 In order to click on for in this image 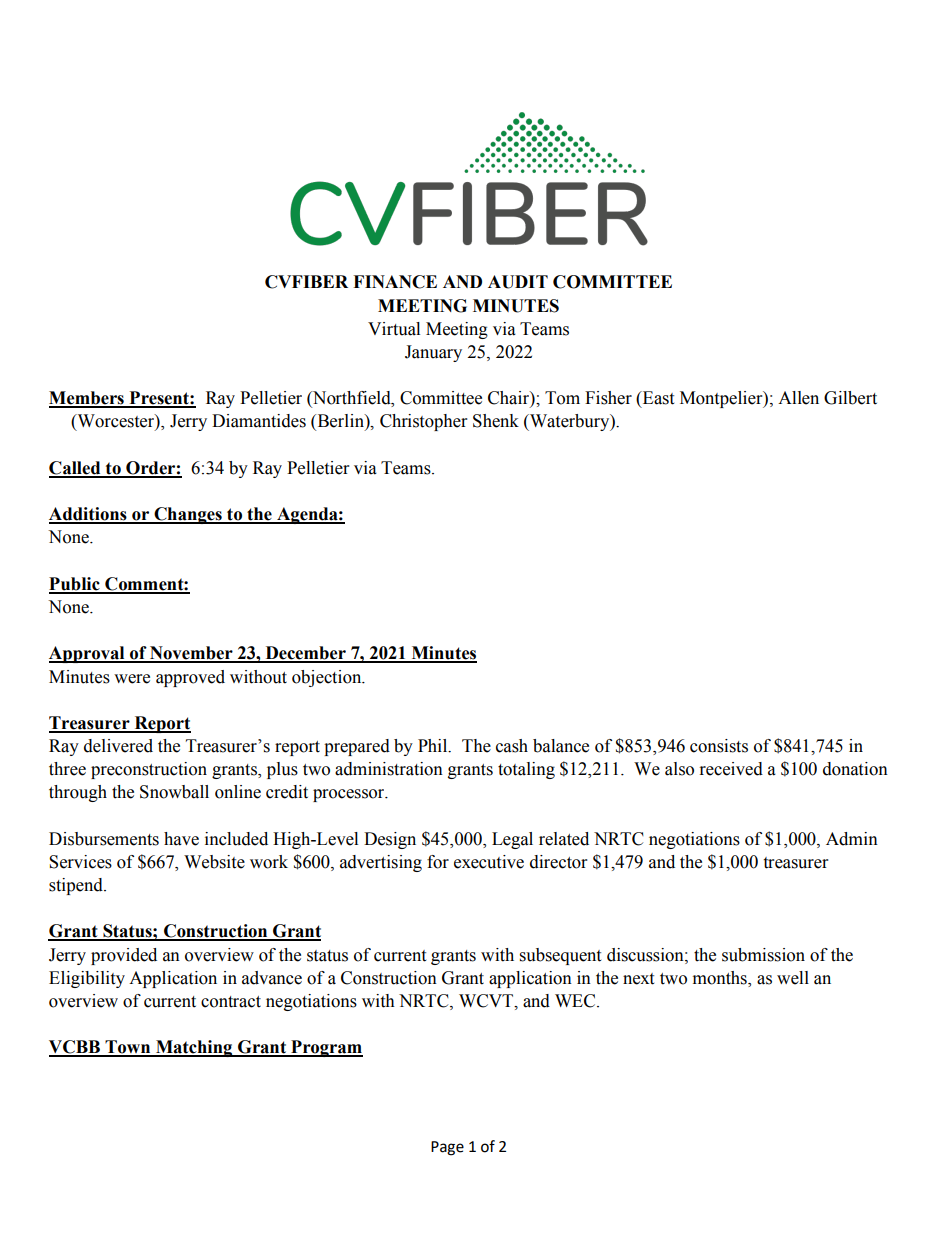, I will do `click(438, 862)`.
